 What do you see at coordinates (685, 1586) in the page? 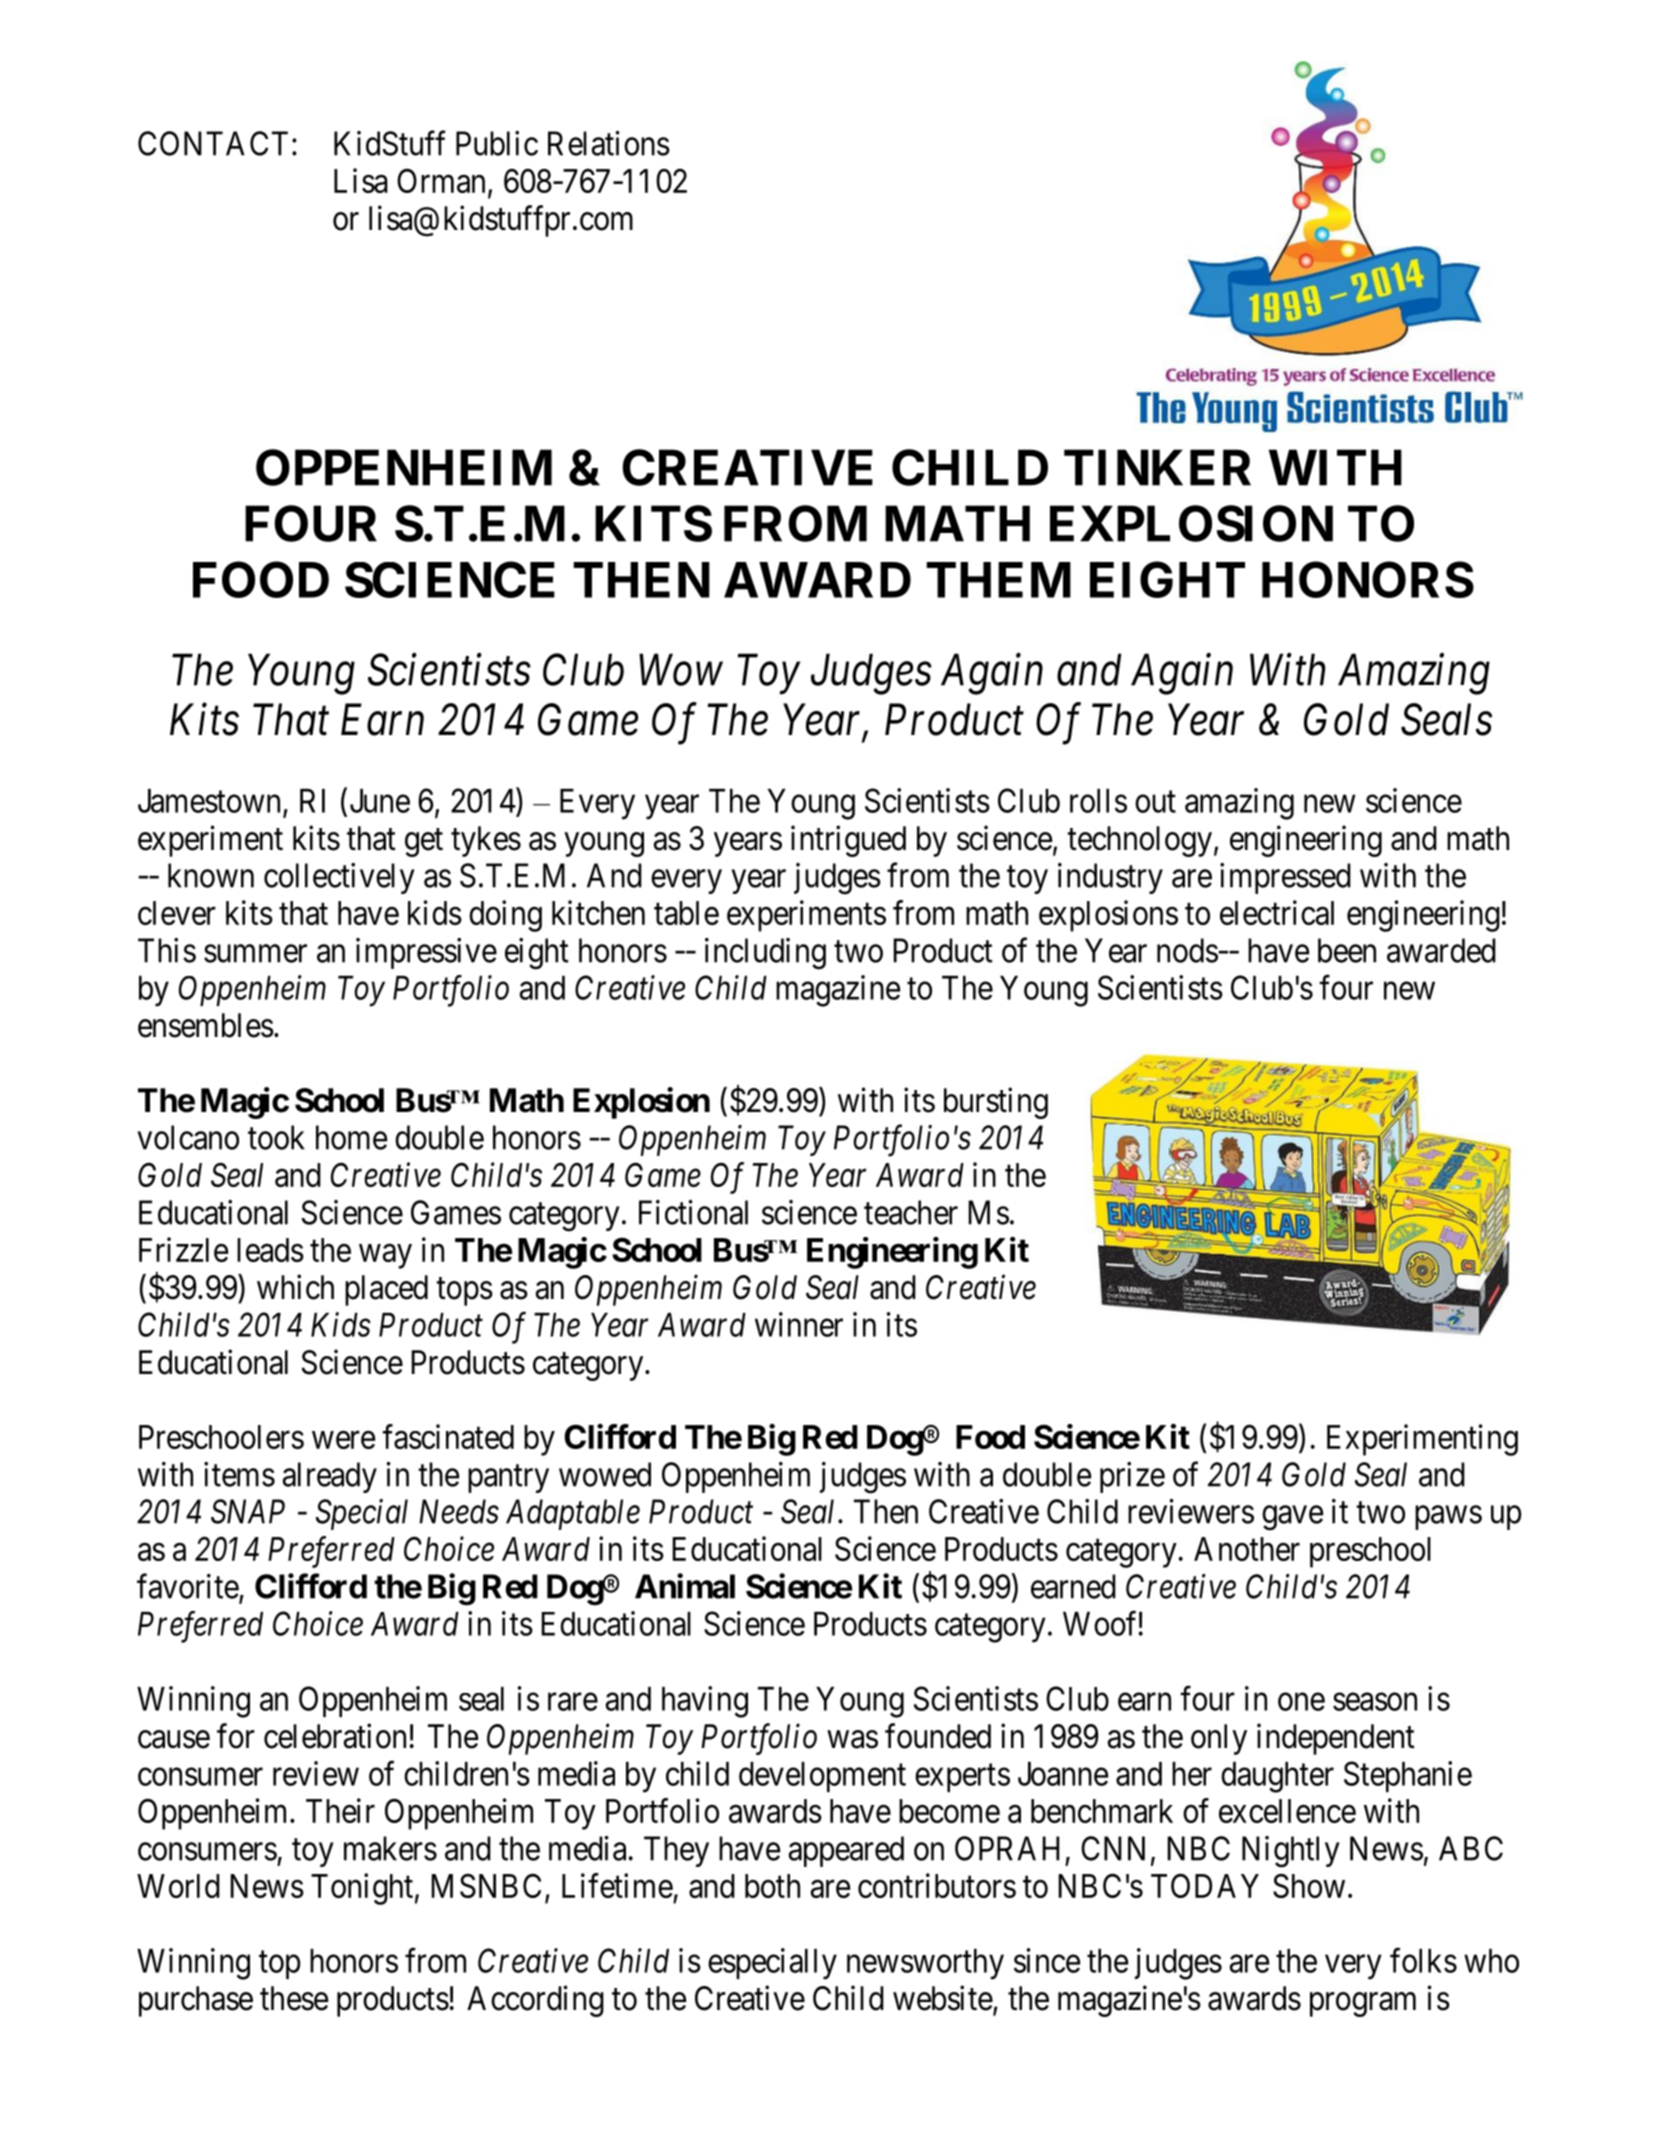
I see `Animal` at bounding box center [685, 1586].
